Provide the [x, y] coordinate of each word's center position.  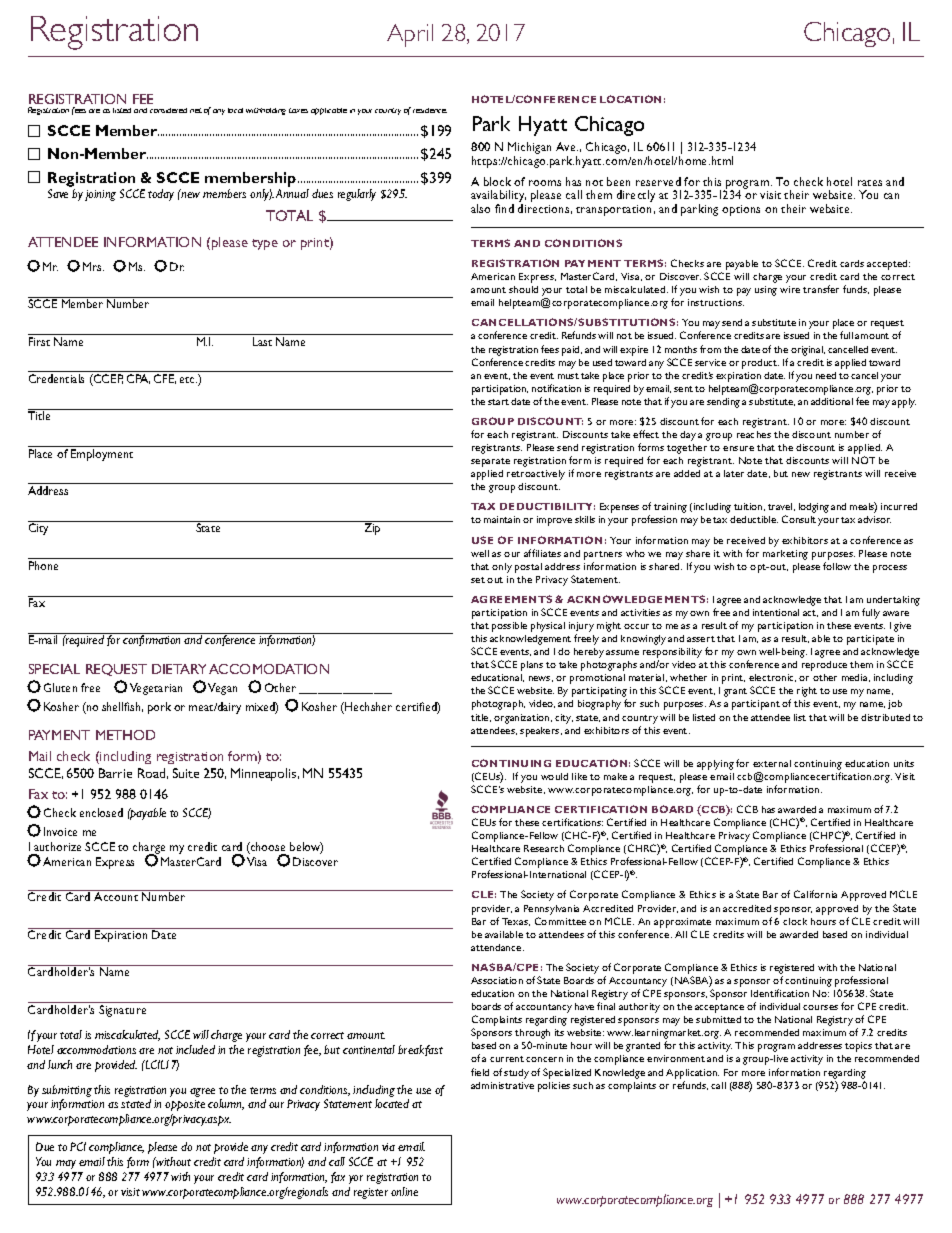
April [410, 35]
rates [870, 183]
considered [168, 110]
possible [509, 627]
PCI [78, 1146]
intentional [776, 612]
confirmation [151, 640]
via [388, 1147]
